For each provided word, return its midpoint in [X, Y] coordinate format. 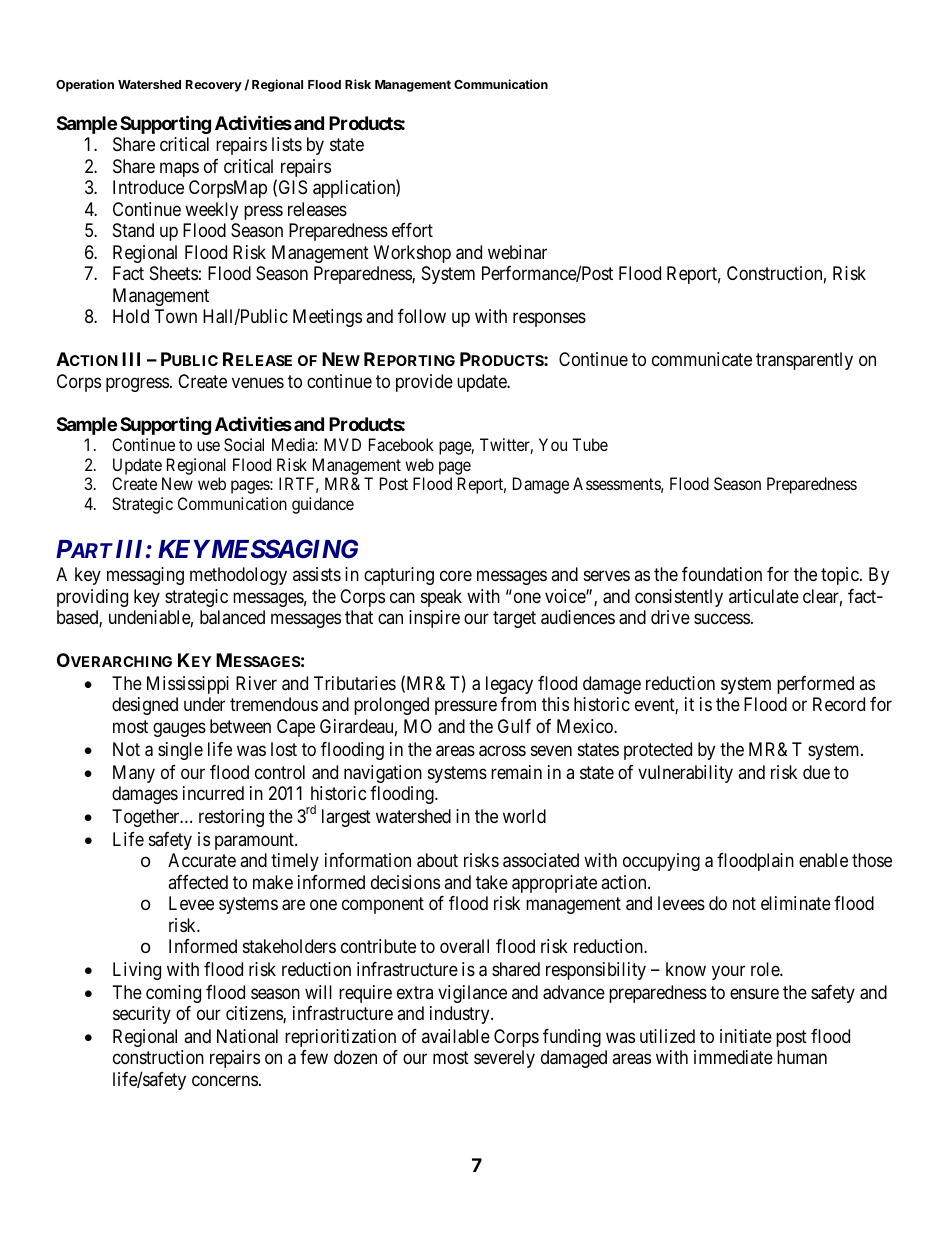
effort [412, 230]
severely [504, 1059]
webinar [517, 252]
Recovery [214, 86]
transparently [804, 361]
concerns [225, 1080]
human [802, 1057]
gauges [179, 729]
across [502, 751]
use [208, 446]
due [816, 772]
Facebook [401, 444]
